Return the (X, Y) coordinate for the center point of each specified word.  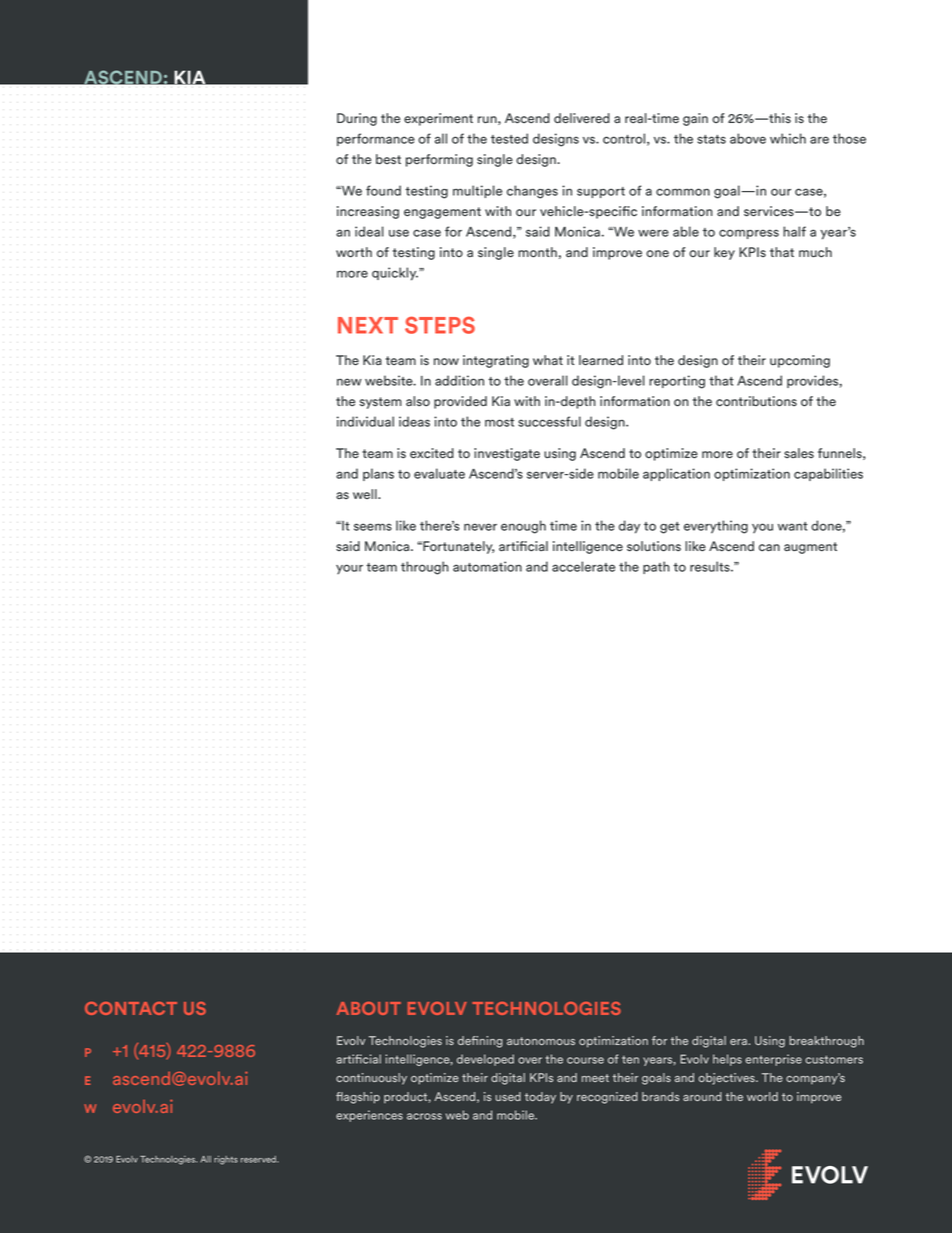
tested (509, 138)
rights (226, 1160)
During (357, 119)
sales (799, 453)
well (366, 494)
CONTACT (131, 1008)
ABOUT (369, 1008)
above (748, 138)
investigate (507, 454)
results (711, 566)
